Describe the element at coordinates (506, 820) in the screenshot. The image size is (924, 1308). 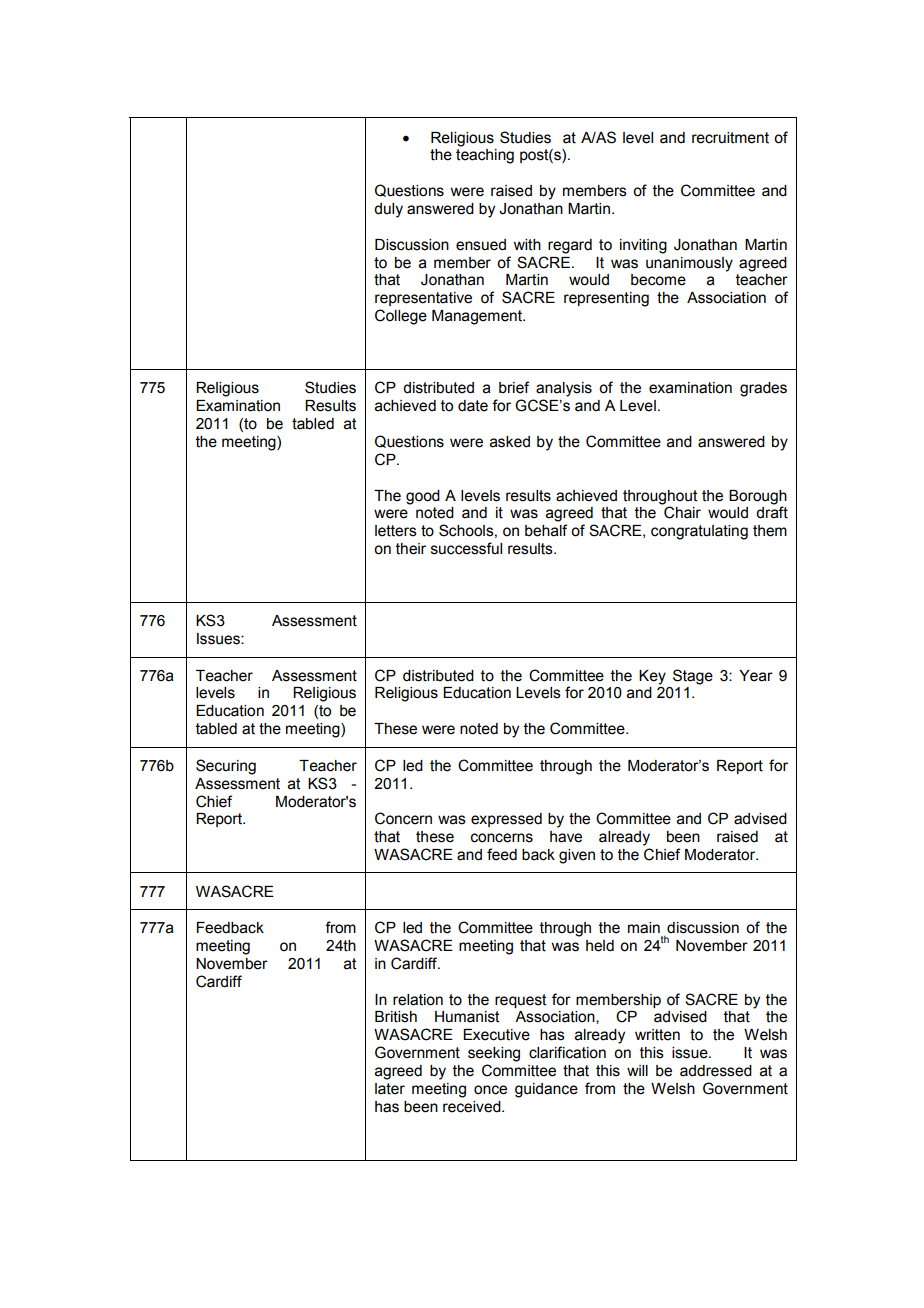
I see `expressed` at that location.
